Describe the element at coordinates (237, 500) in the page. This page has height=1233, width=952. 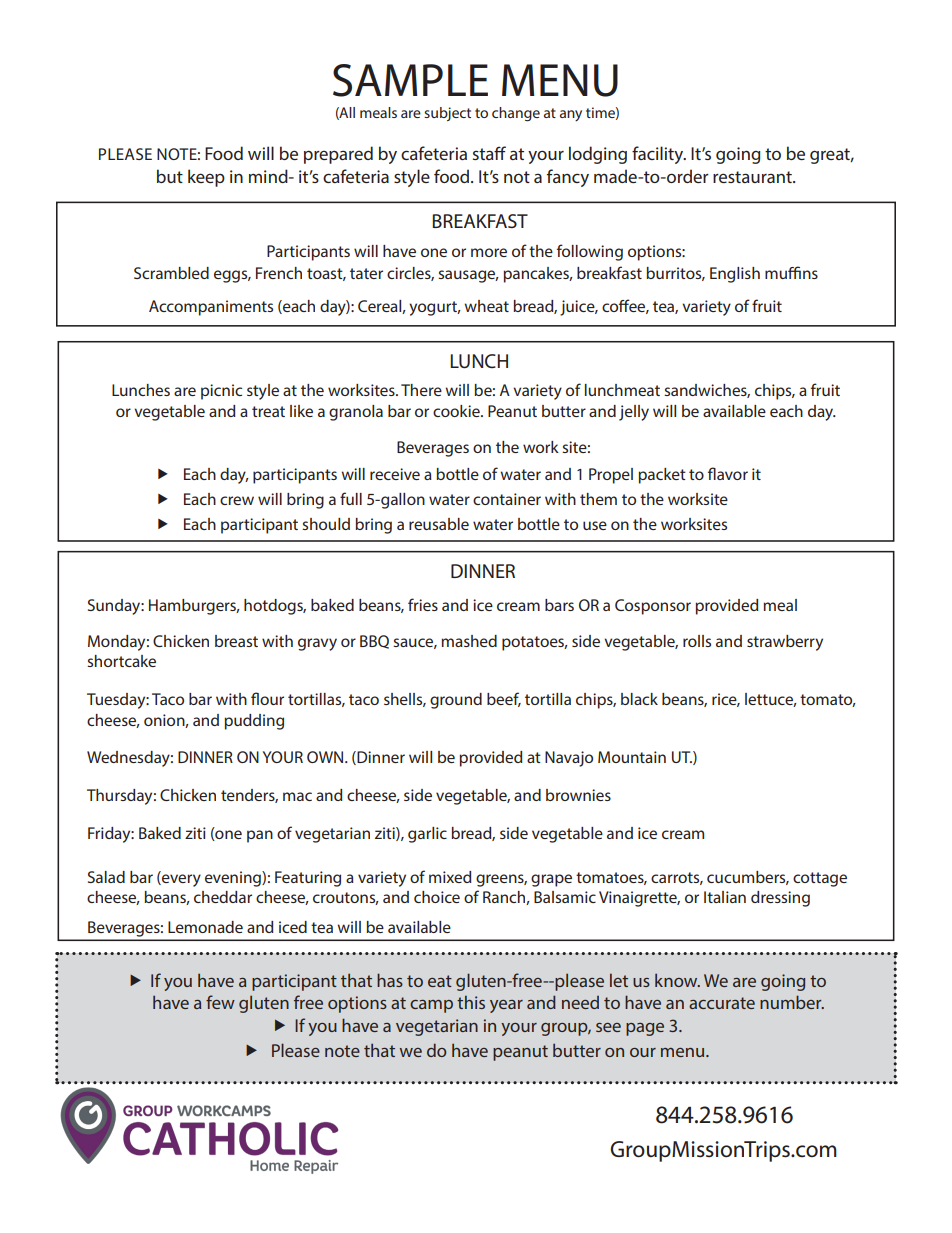
I see `crew` at that location.
